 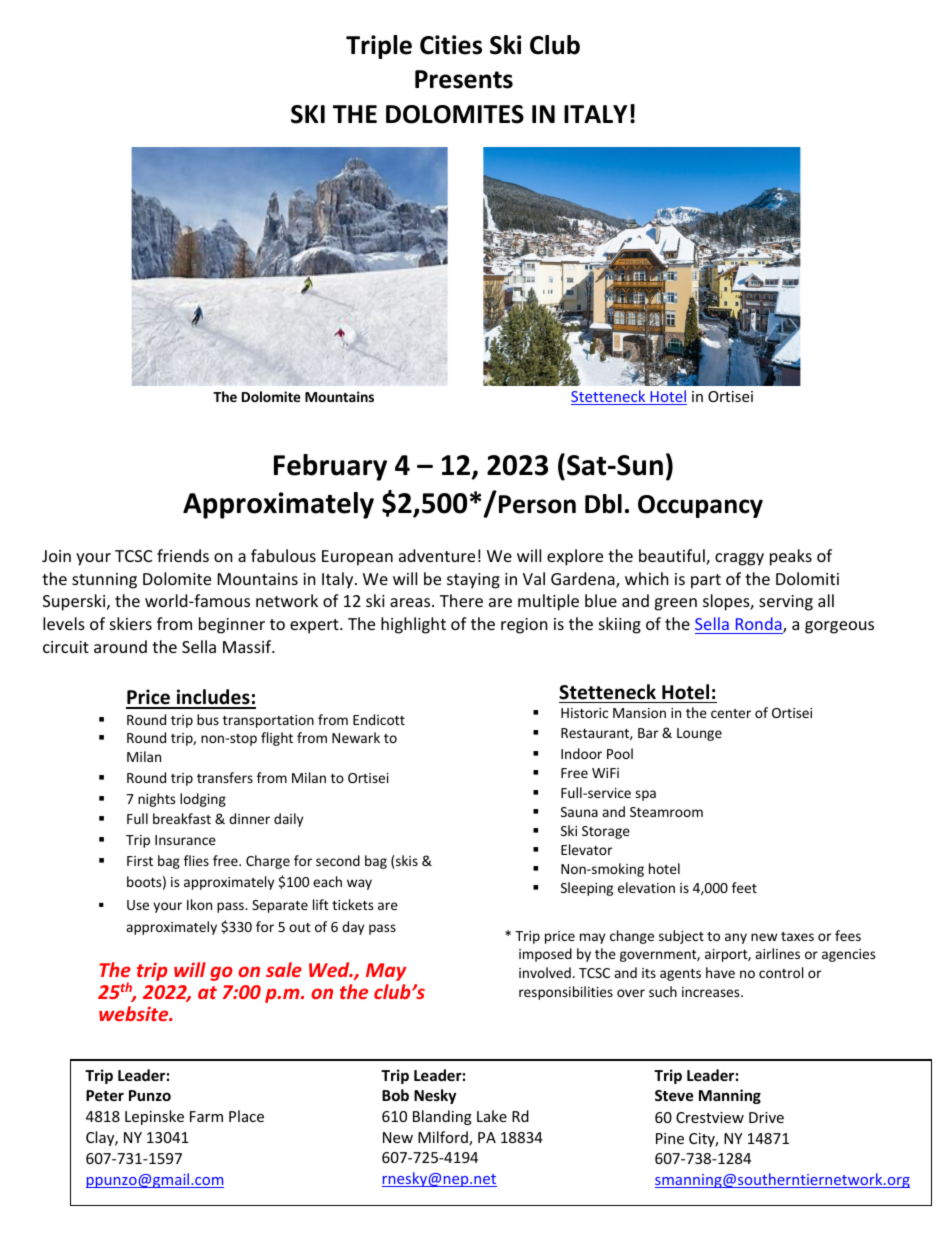 I want to click on There, so click(x=461, y=600).
